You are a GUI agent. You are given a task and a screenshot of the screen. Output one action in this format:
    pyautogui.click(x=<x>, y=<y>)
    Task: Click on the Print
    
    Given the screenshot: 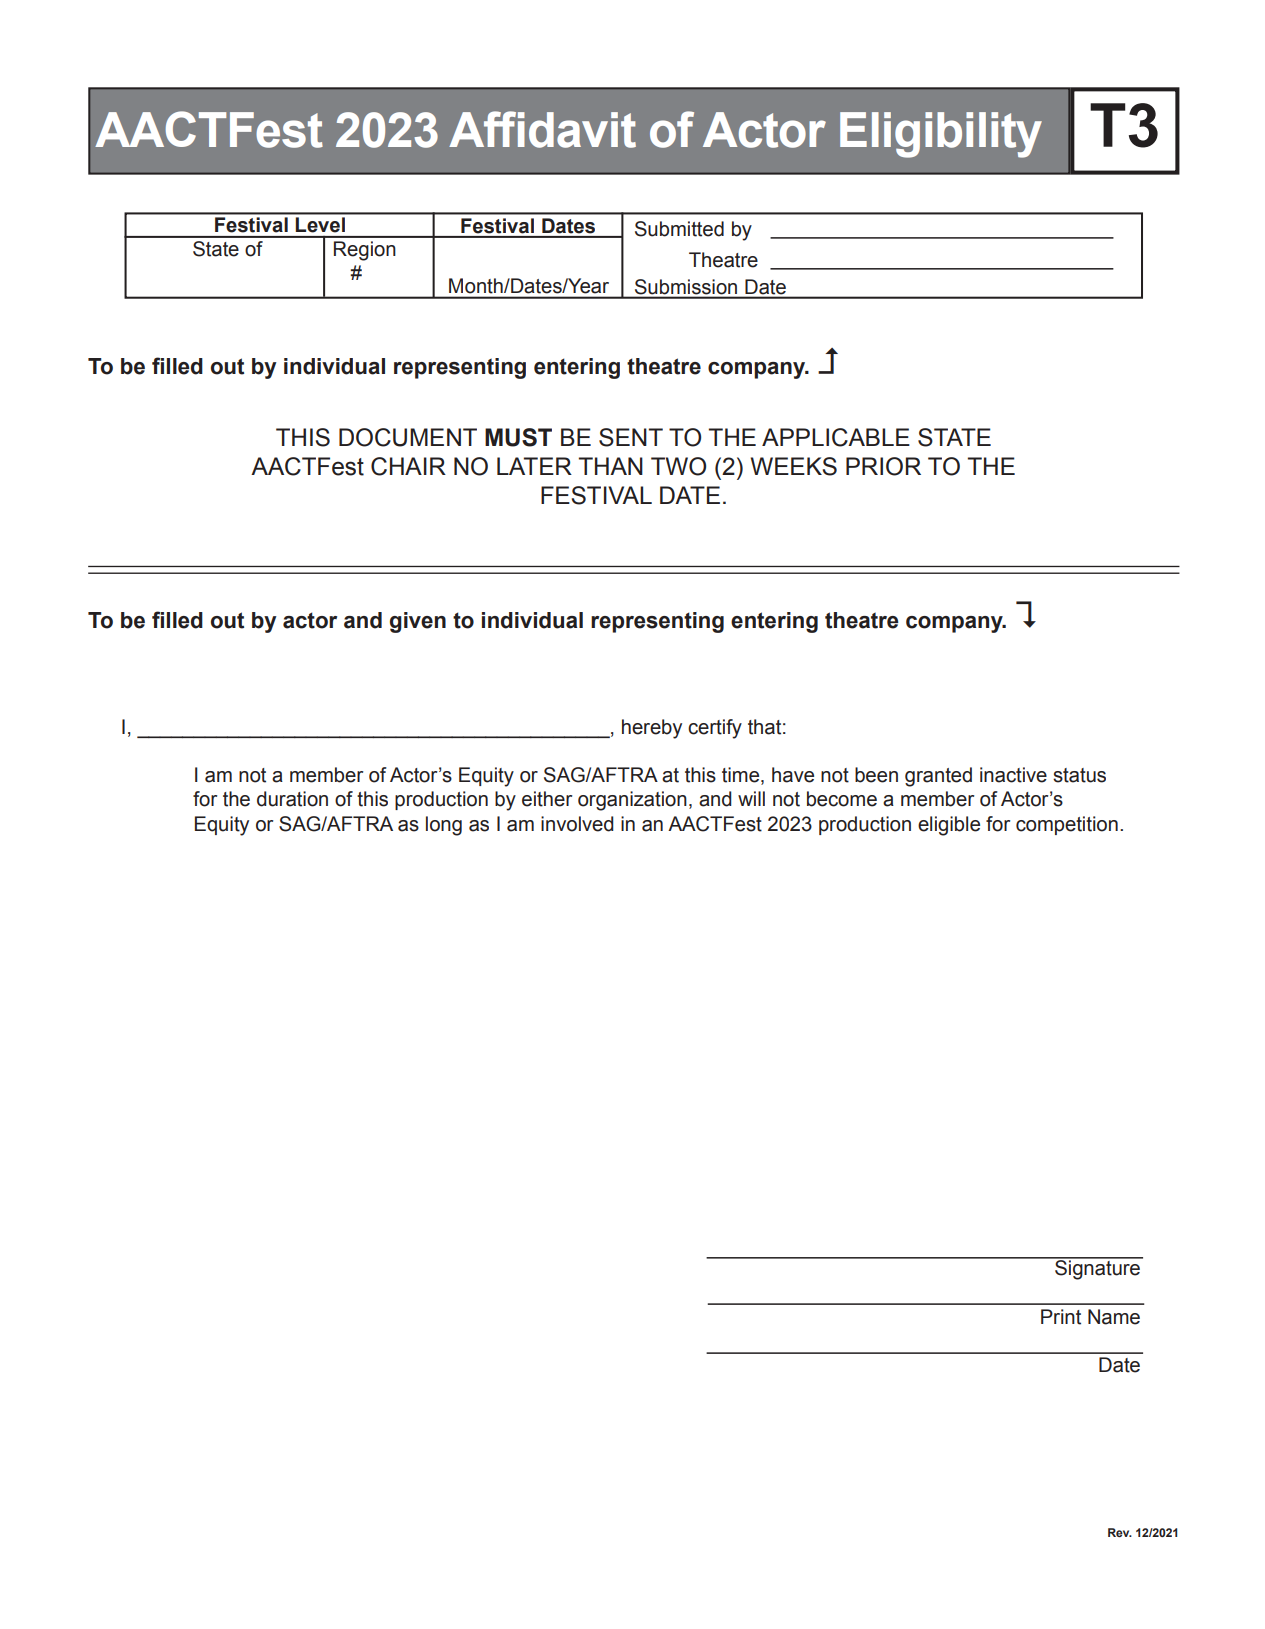 What is the action you would take?
    pyautogui.click(x=1061, y=1317)
